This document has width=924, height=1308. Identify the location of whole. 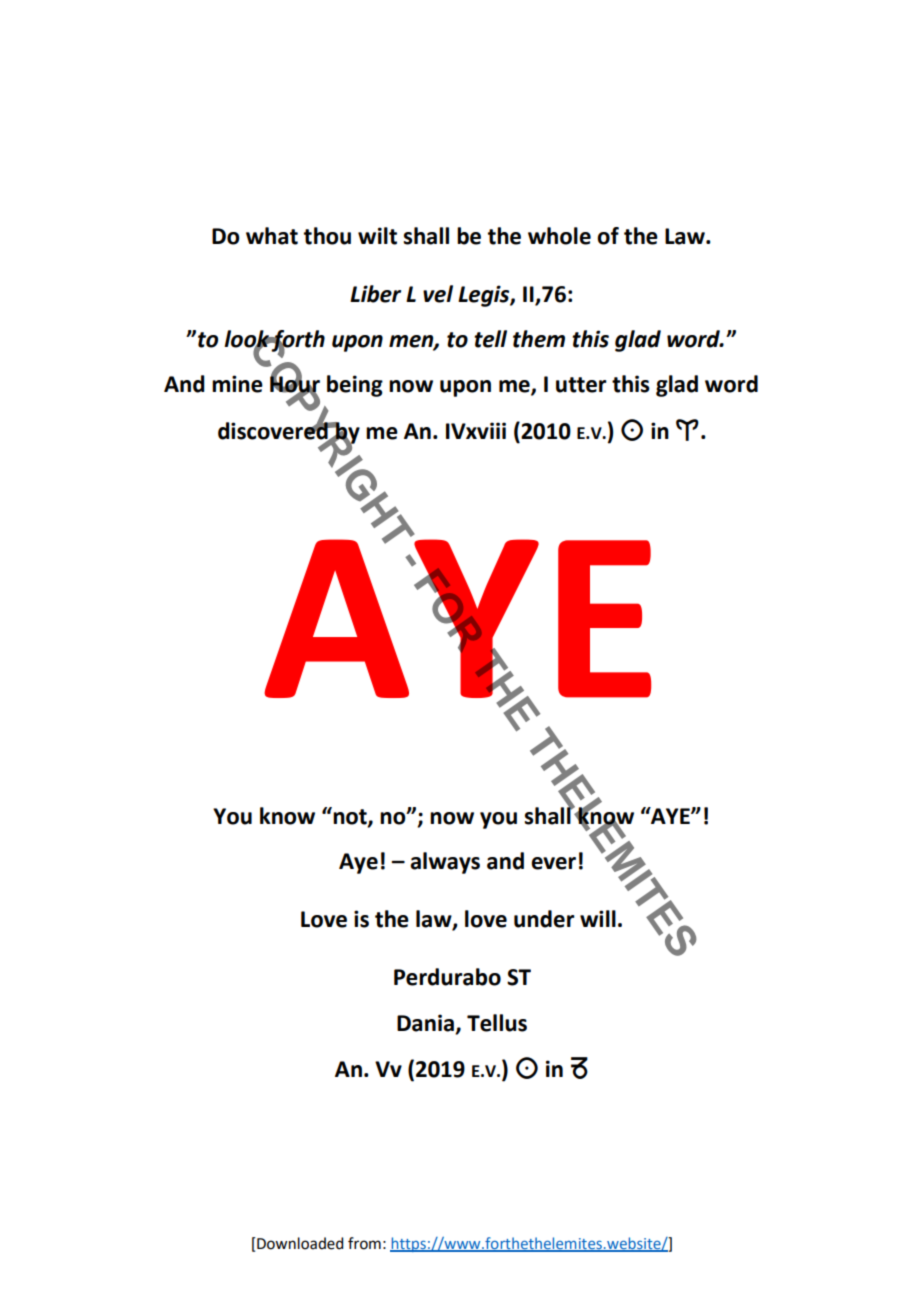
(559, 236).
